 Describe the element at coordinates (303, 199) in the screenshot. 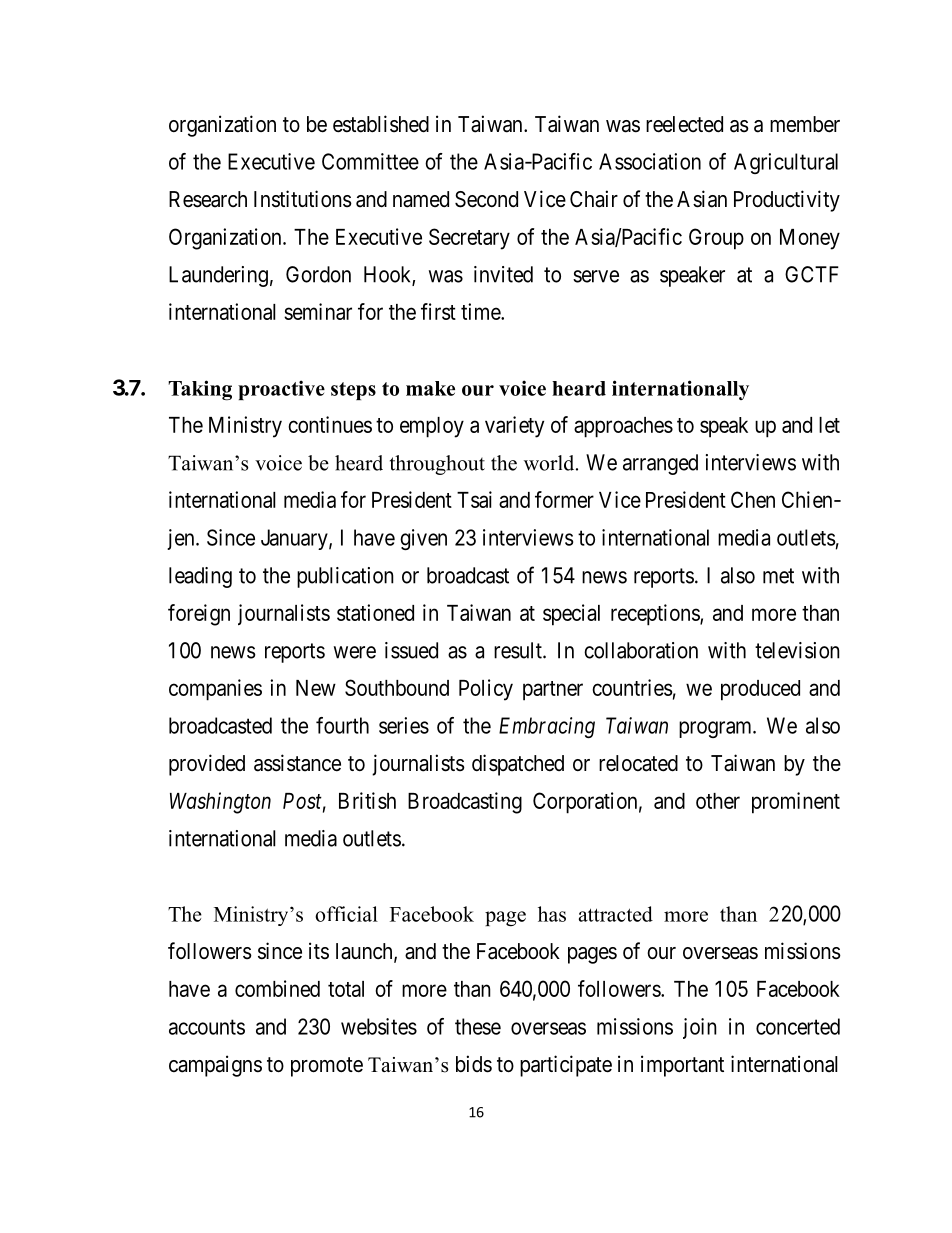

I see `Institutions` at that location.
